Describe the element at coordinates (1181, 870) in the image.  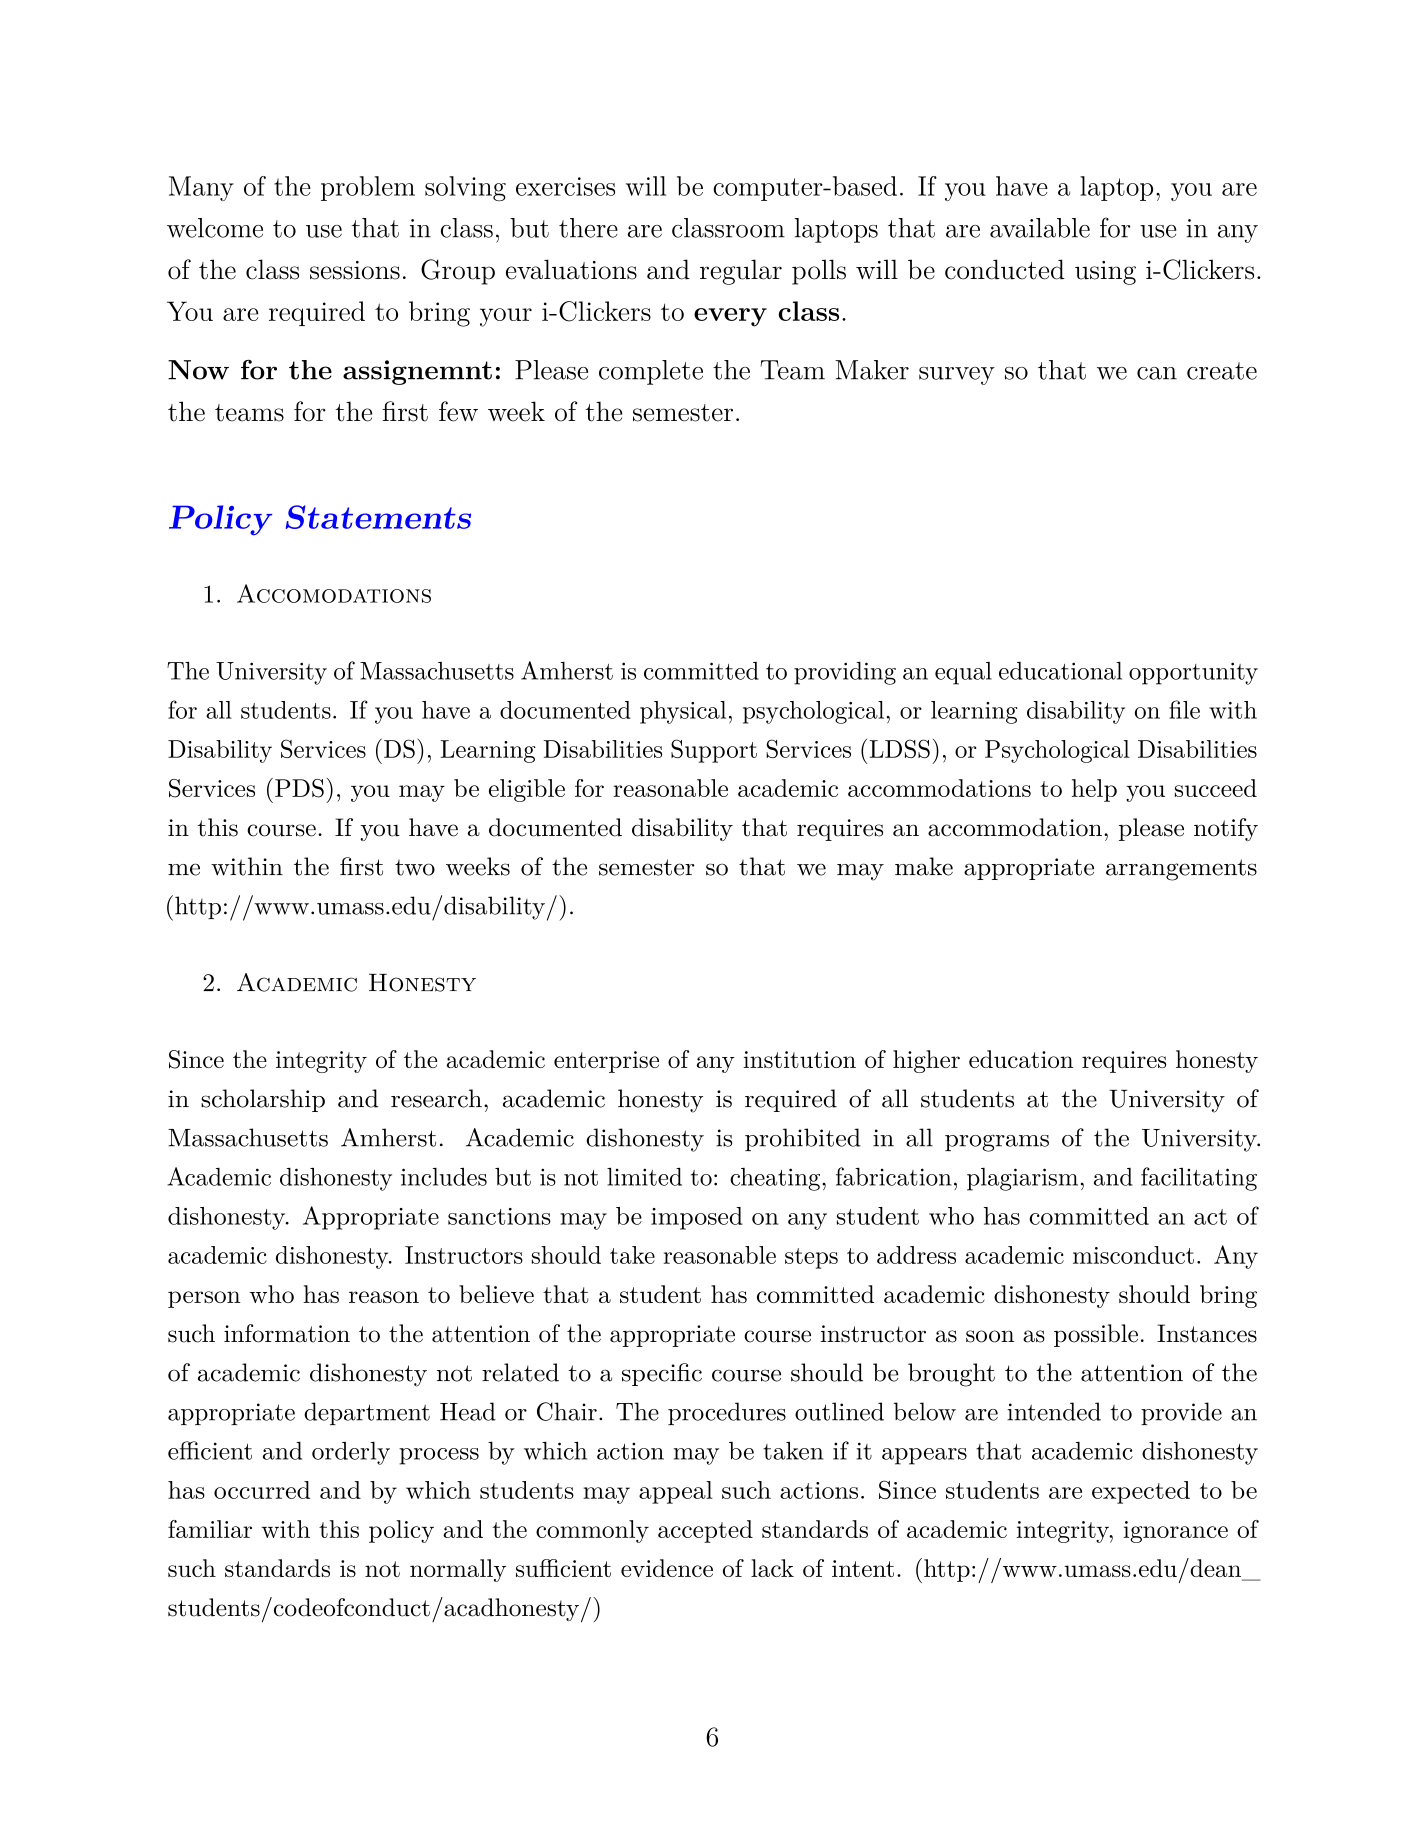
I see `arrangements` at that location.
